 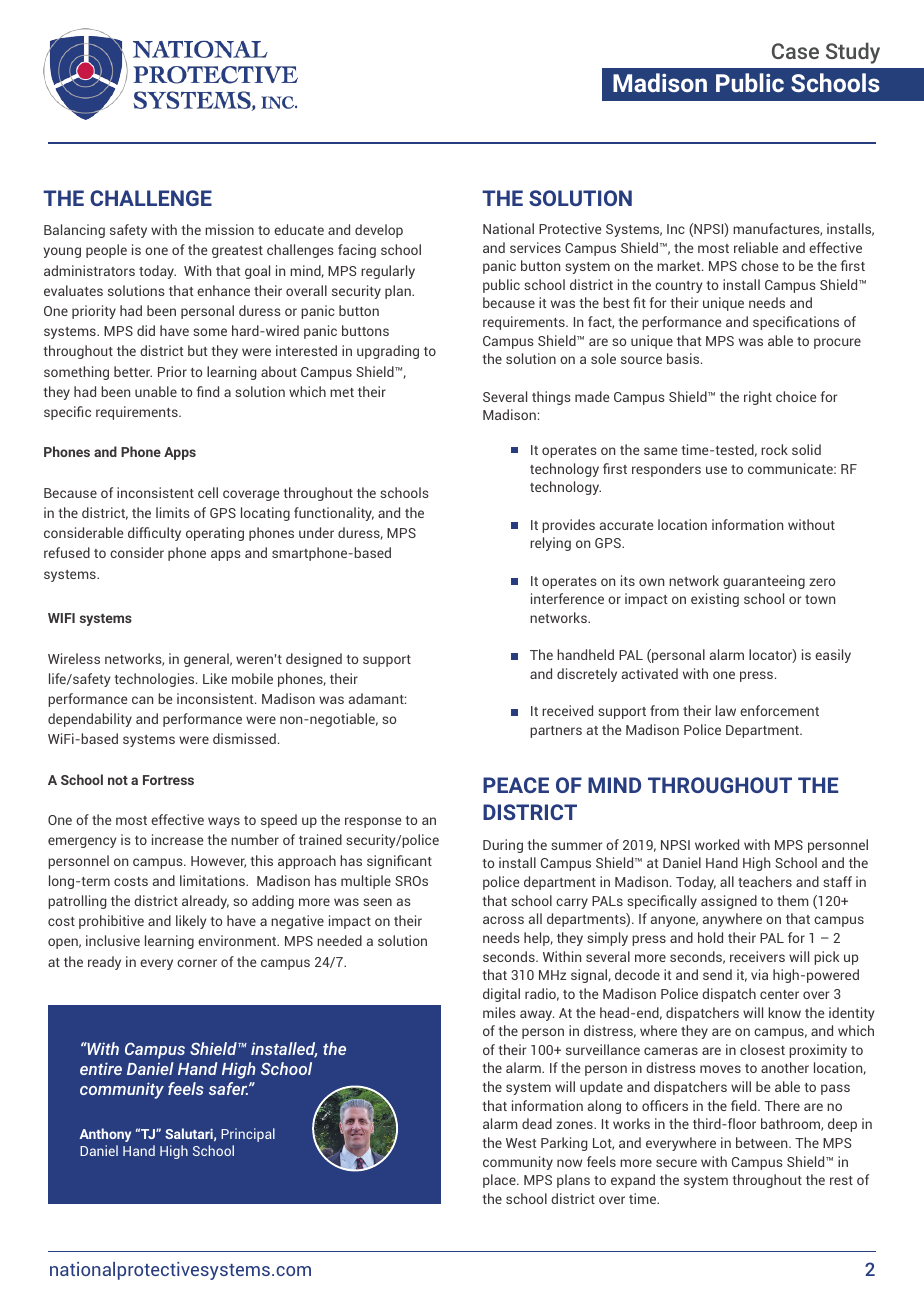 What do you see at coordinates (105, 1135) in the screenshot?
I see `Anthony` at bounding box center [105, 1135].
